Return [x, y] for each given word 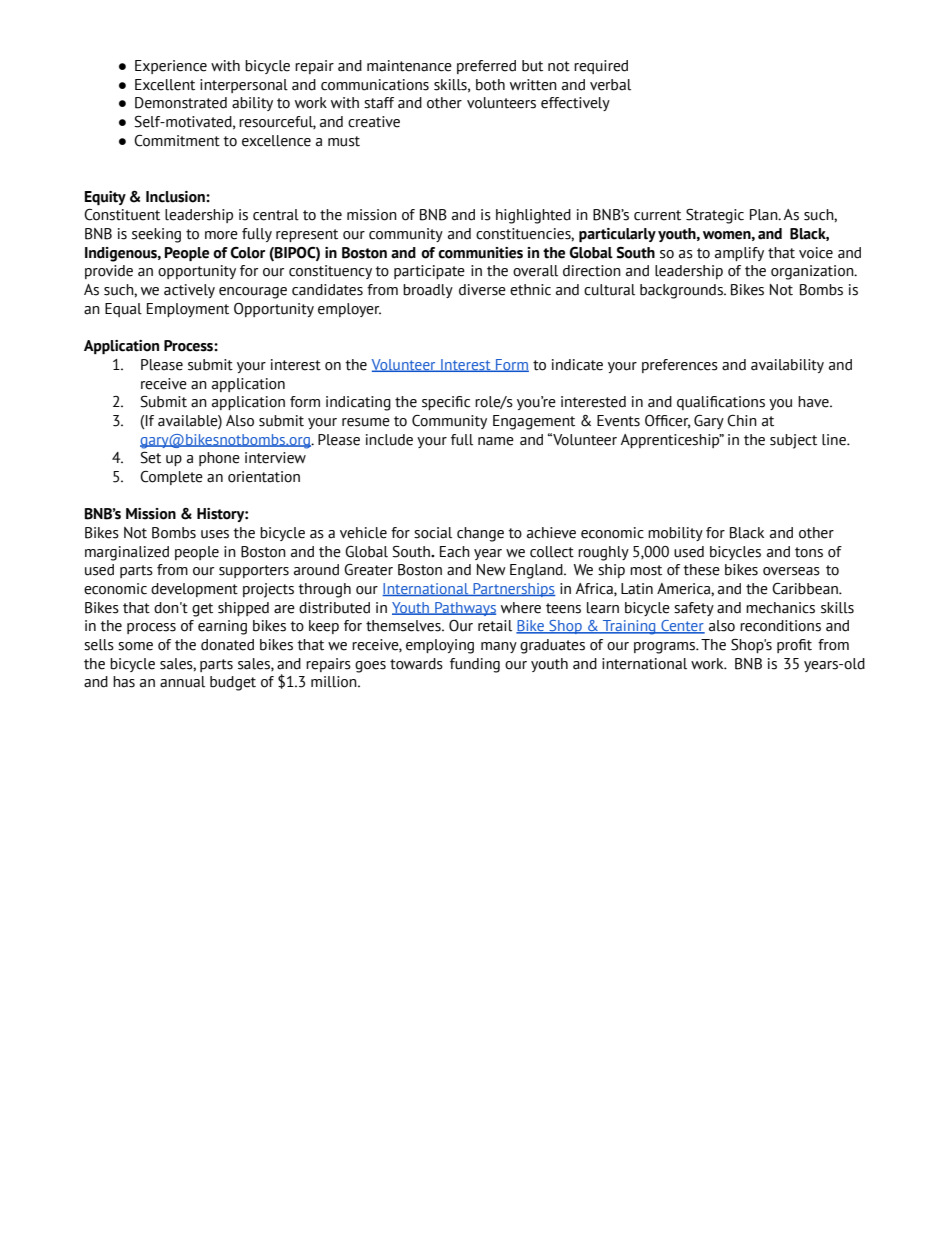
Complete [171, 478]
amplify [739, 254]
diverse [482, 290]
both [490, 85]
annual [182, 682]
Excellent [165, 85]
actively [189, 291]
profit [794, 646]
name [496, 441]
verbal [610, 85]
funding [475, 665]
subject [793, 441]
